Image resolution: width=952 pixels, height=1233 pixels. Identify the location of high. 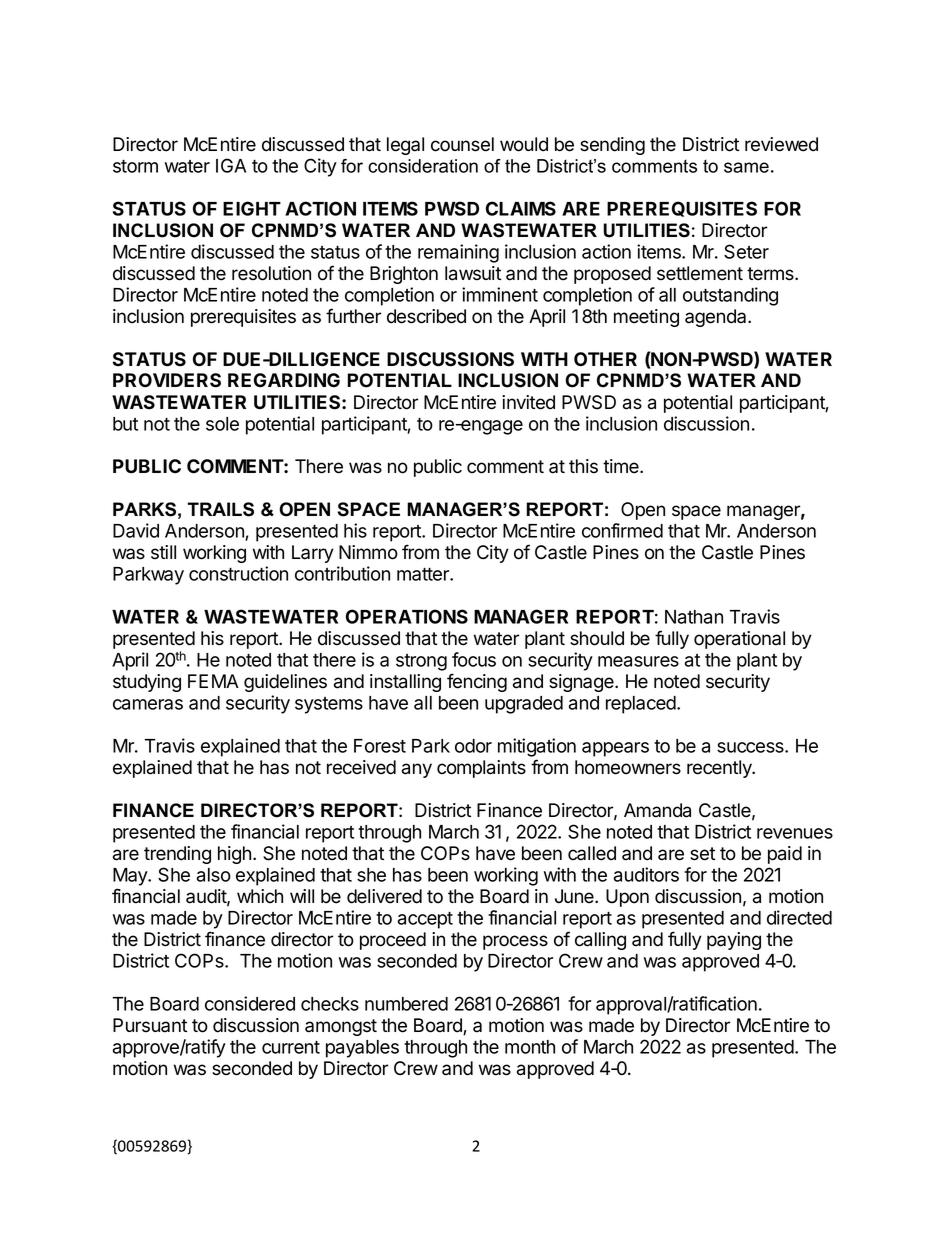
(234, 855).
